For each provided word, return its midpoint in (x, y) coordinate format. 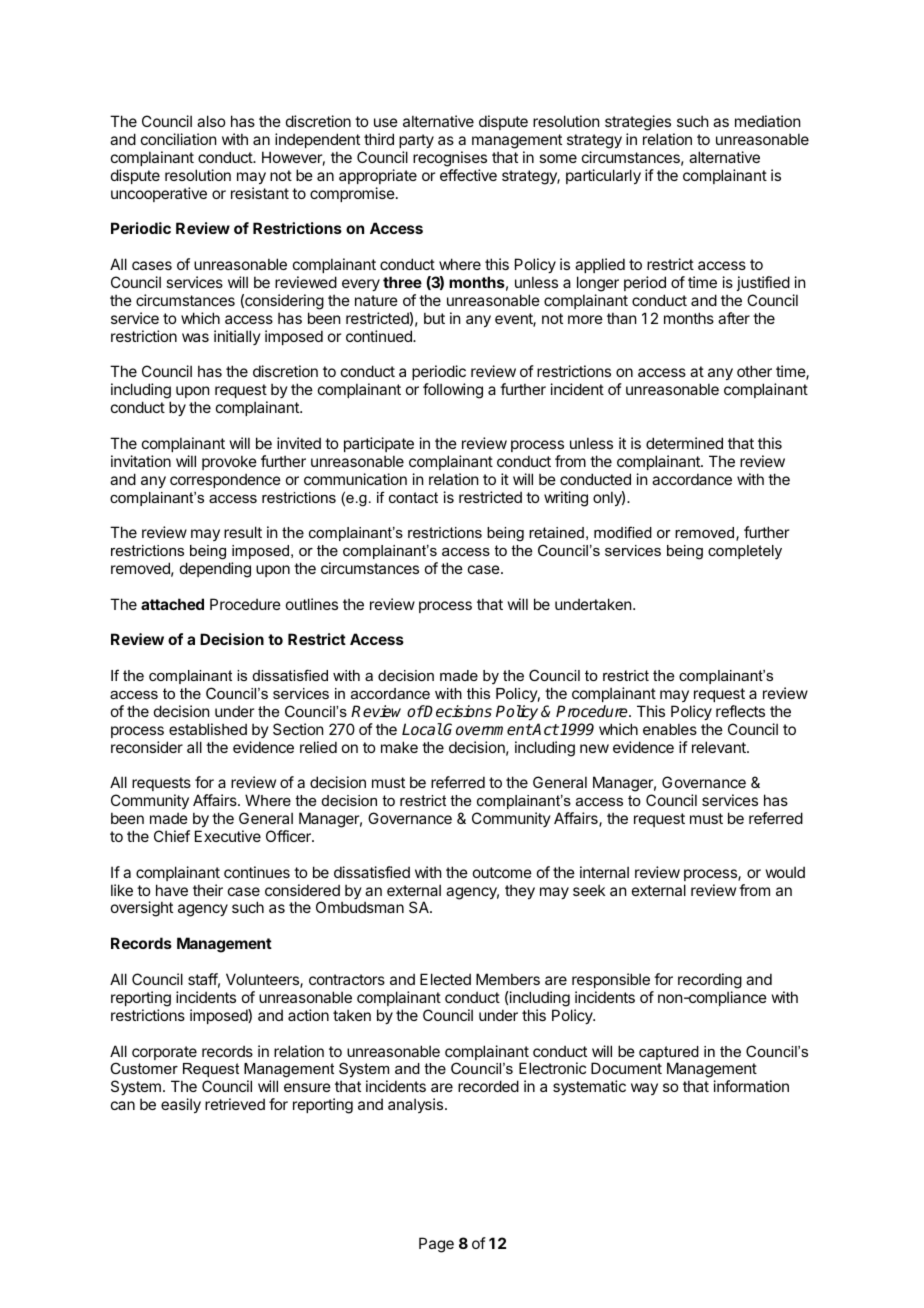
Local (422, 729)
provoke (229, 462)
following (453, 391)
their (208, 890)
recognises (450, 159)
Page (436, 1245)
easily (181, 1105)
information (751, 1086)
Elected (445, 979)
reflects (740, 711)
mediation (767, 121)
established (208, 729)
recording (710, 981)
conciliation (178, 139)
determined (684, 443)
